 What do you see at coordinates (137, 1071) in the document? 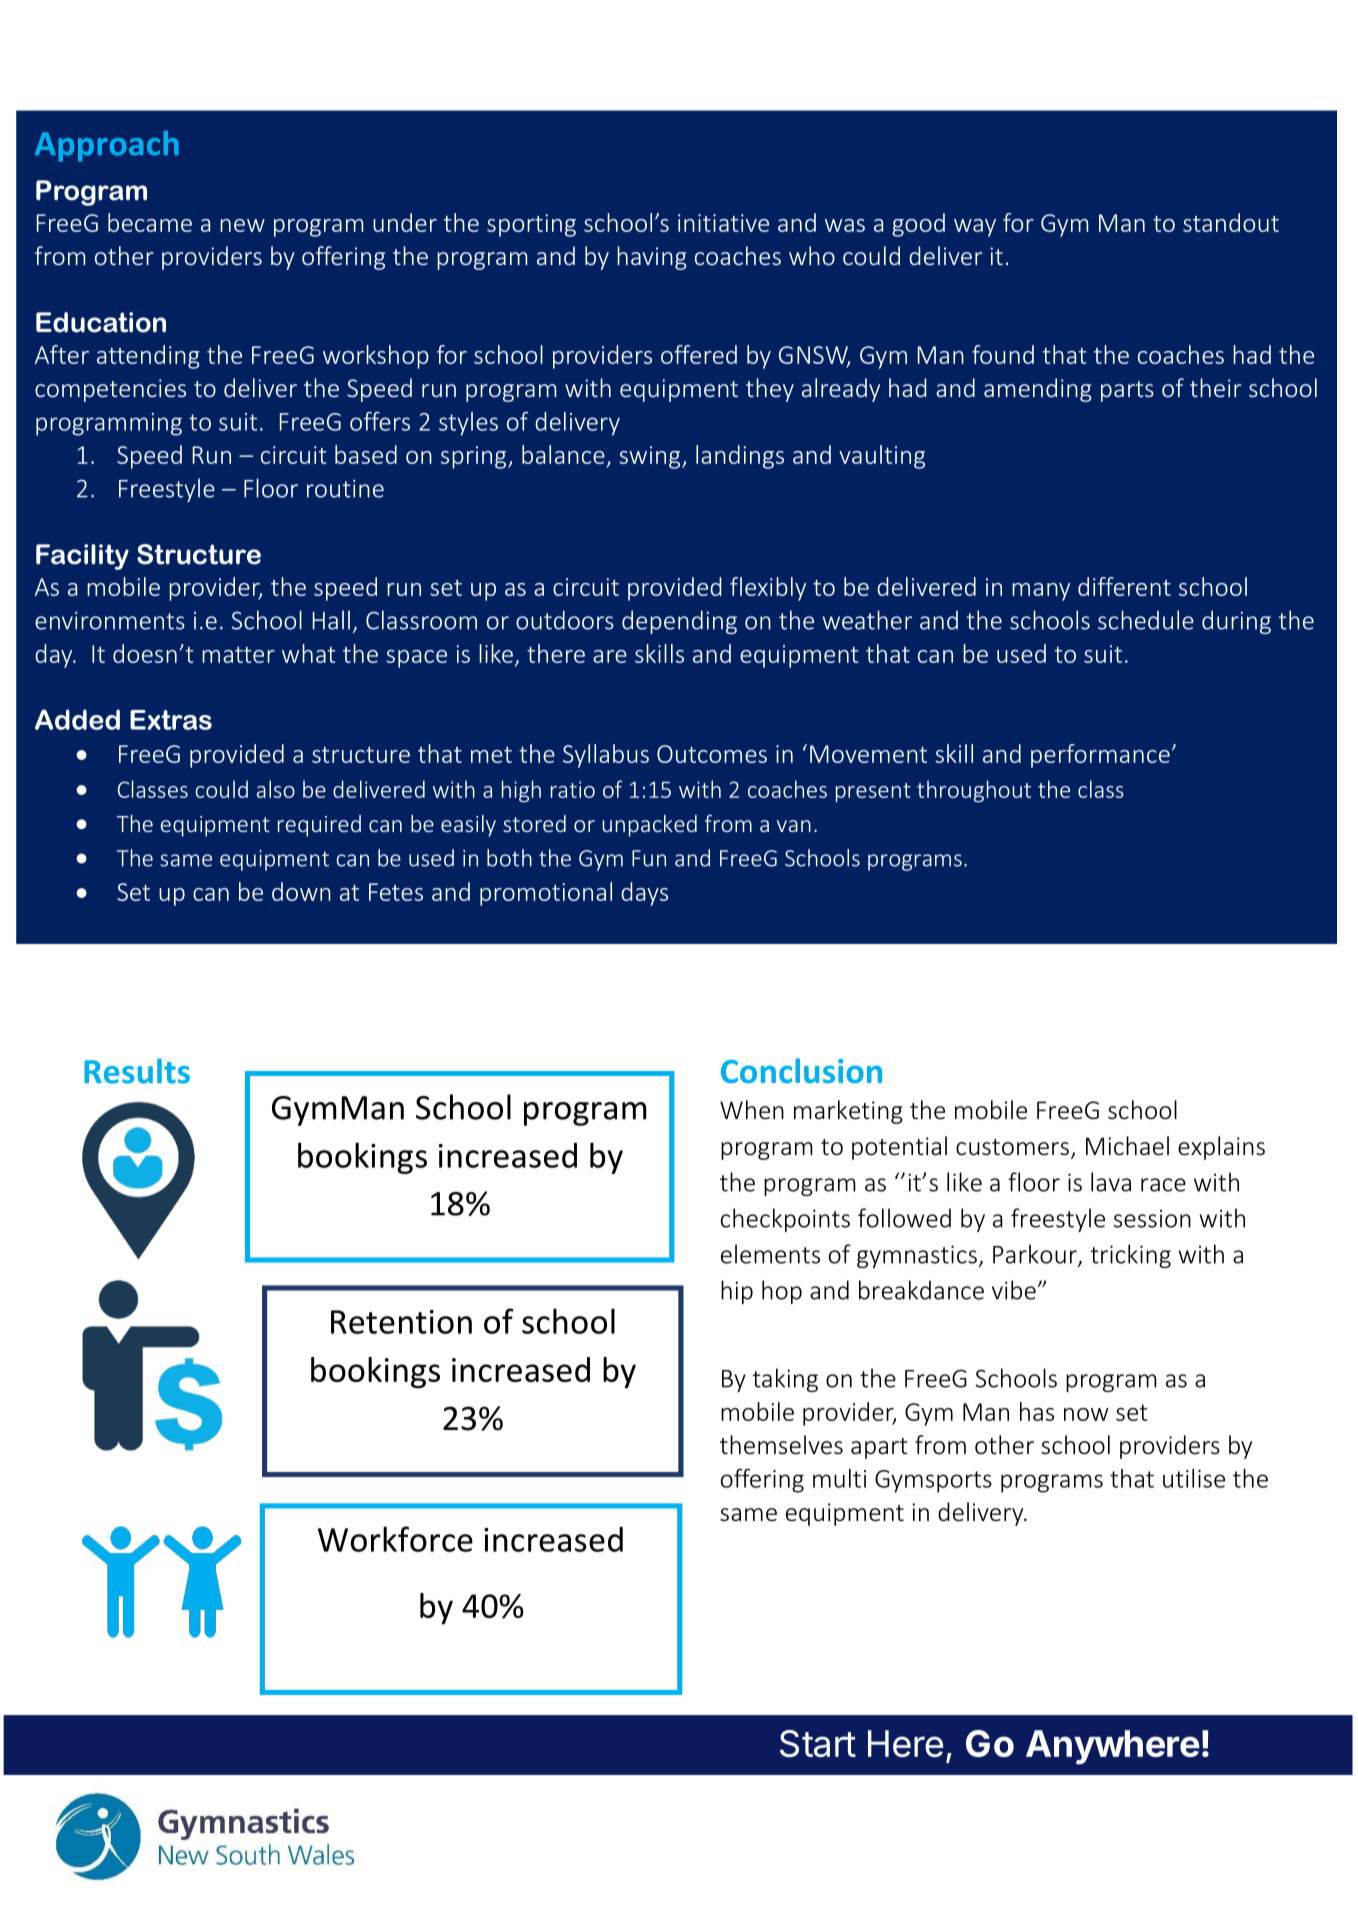
I see `Results` at bounding box center [137, 1071].
